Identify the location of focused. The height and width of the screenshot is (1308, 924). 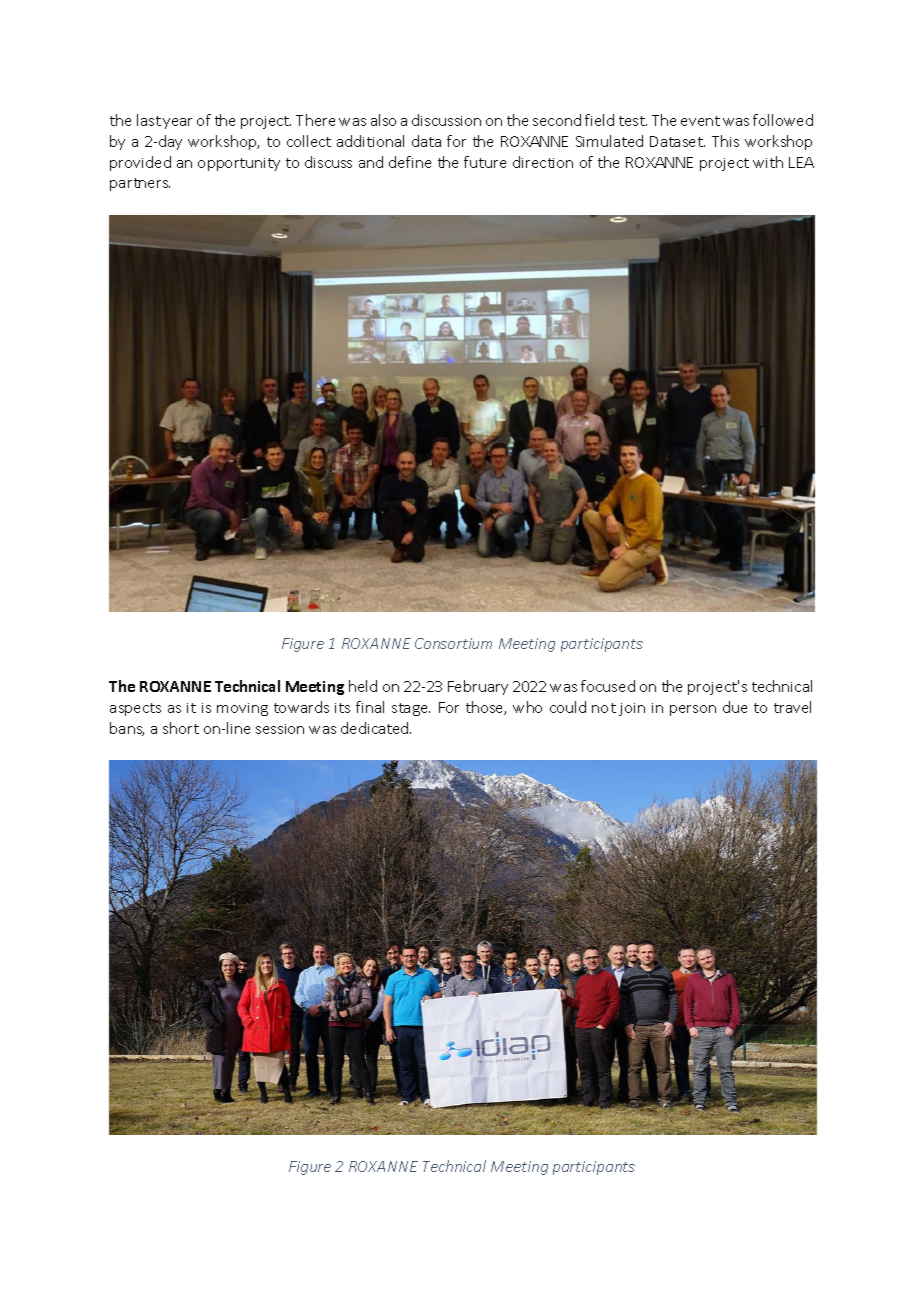
(608, 686).
